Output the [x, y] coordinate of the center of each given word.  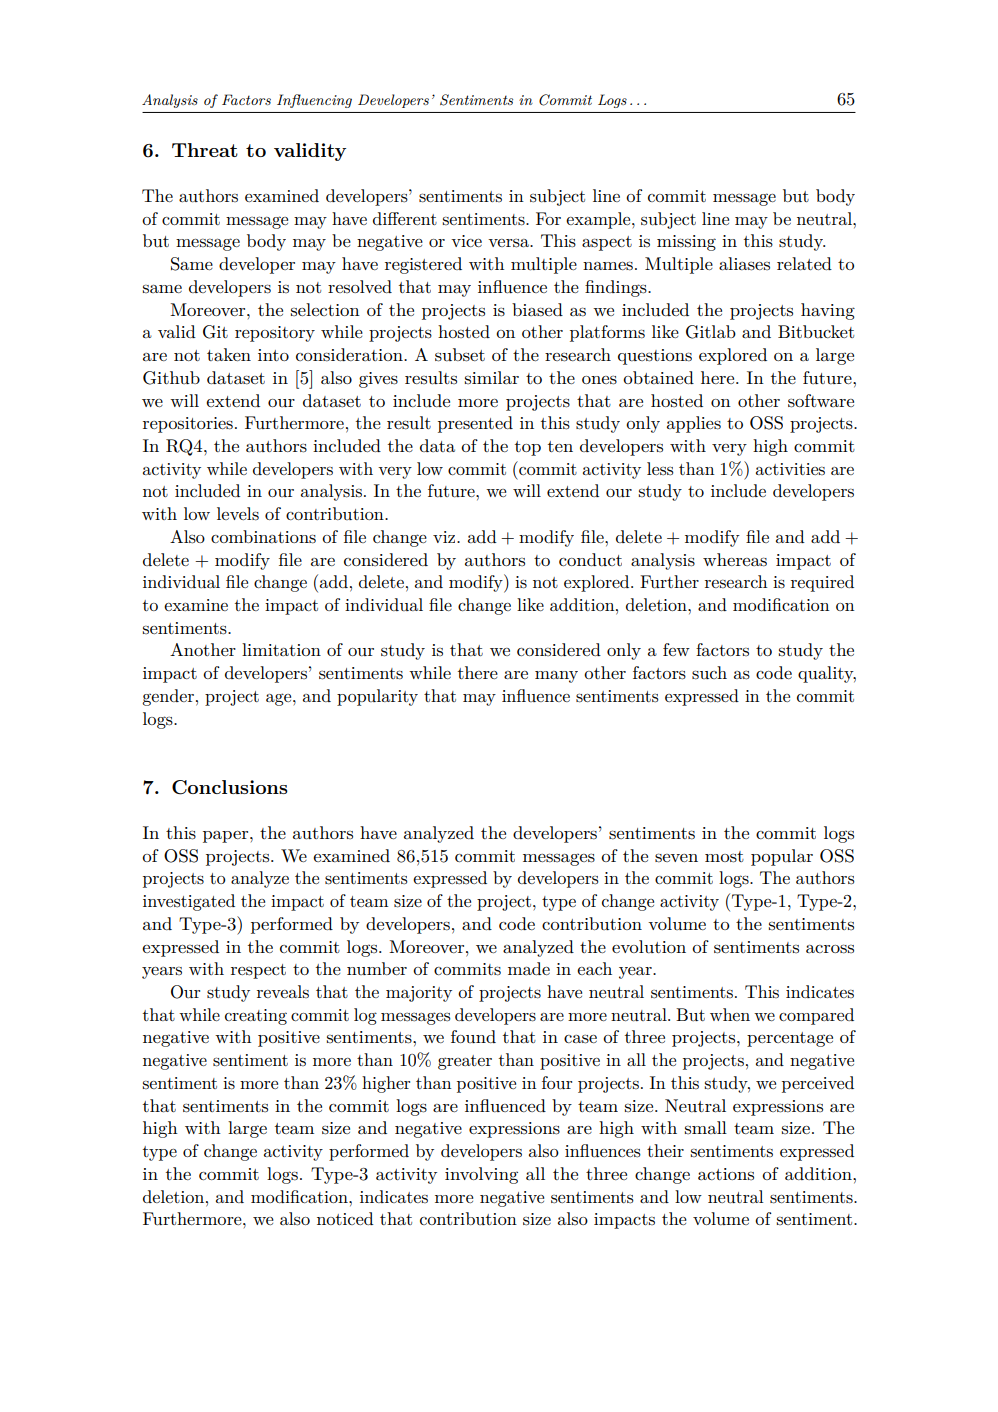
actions [726, 1174]
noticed [345, 1218]
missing [686, 243]
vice [466, 241]
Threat [205, 150]
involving [481, 1175]
